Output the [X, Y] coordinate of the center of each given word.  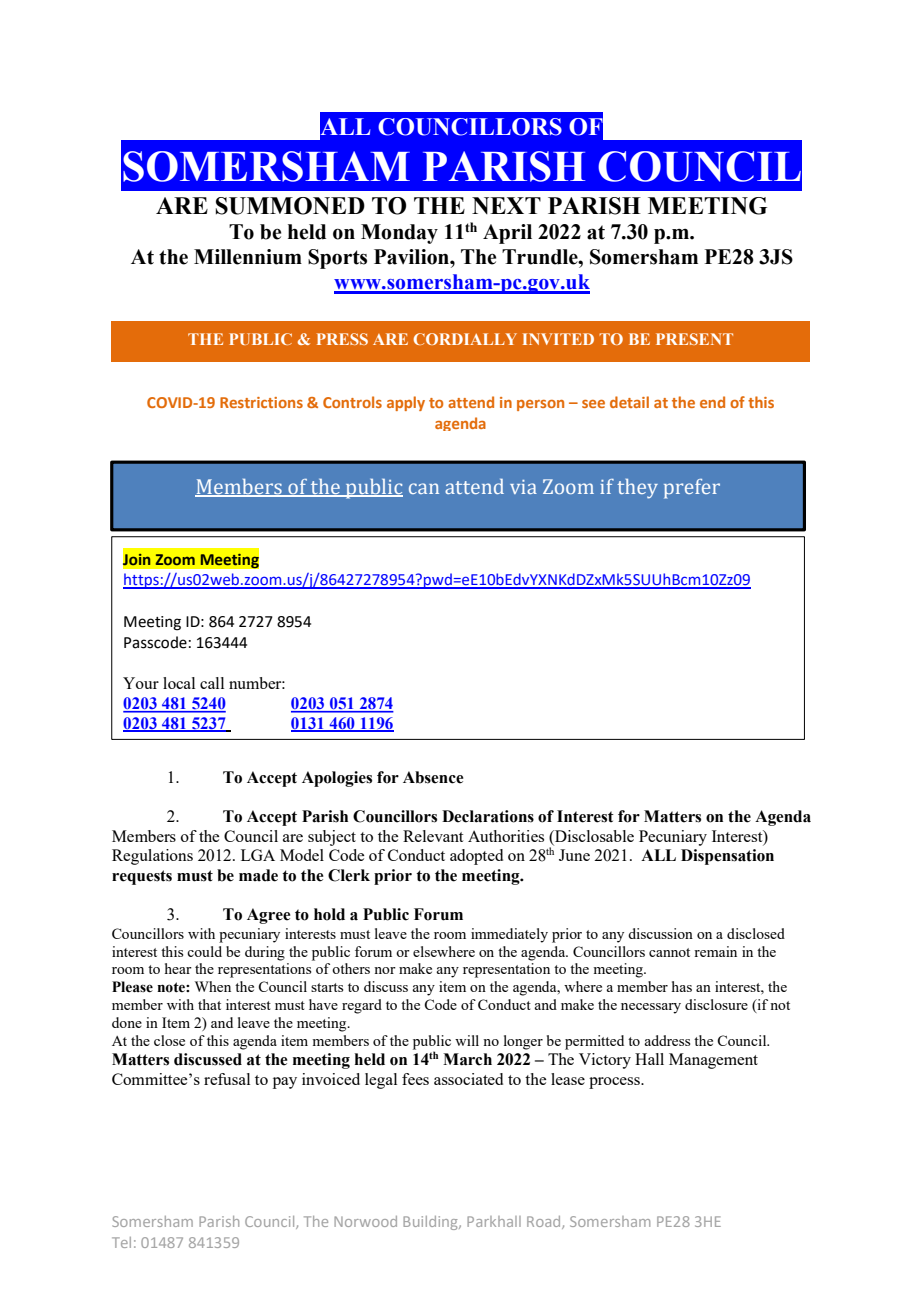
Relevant [433, 836]
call [212, 683]
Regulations [152, 857]
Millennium [248, 257]
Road [545, 1222]
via [523, 487]
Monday [399, 234]
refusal [227, 1079]
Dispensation [727, 857]
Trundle [541, 257]
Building [431, 1223]
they [637, 489]
